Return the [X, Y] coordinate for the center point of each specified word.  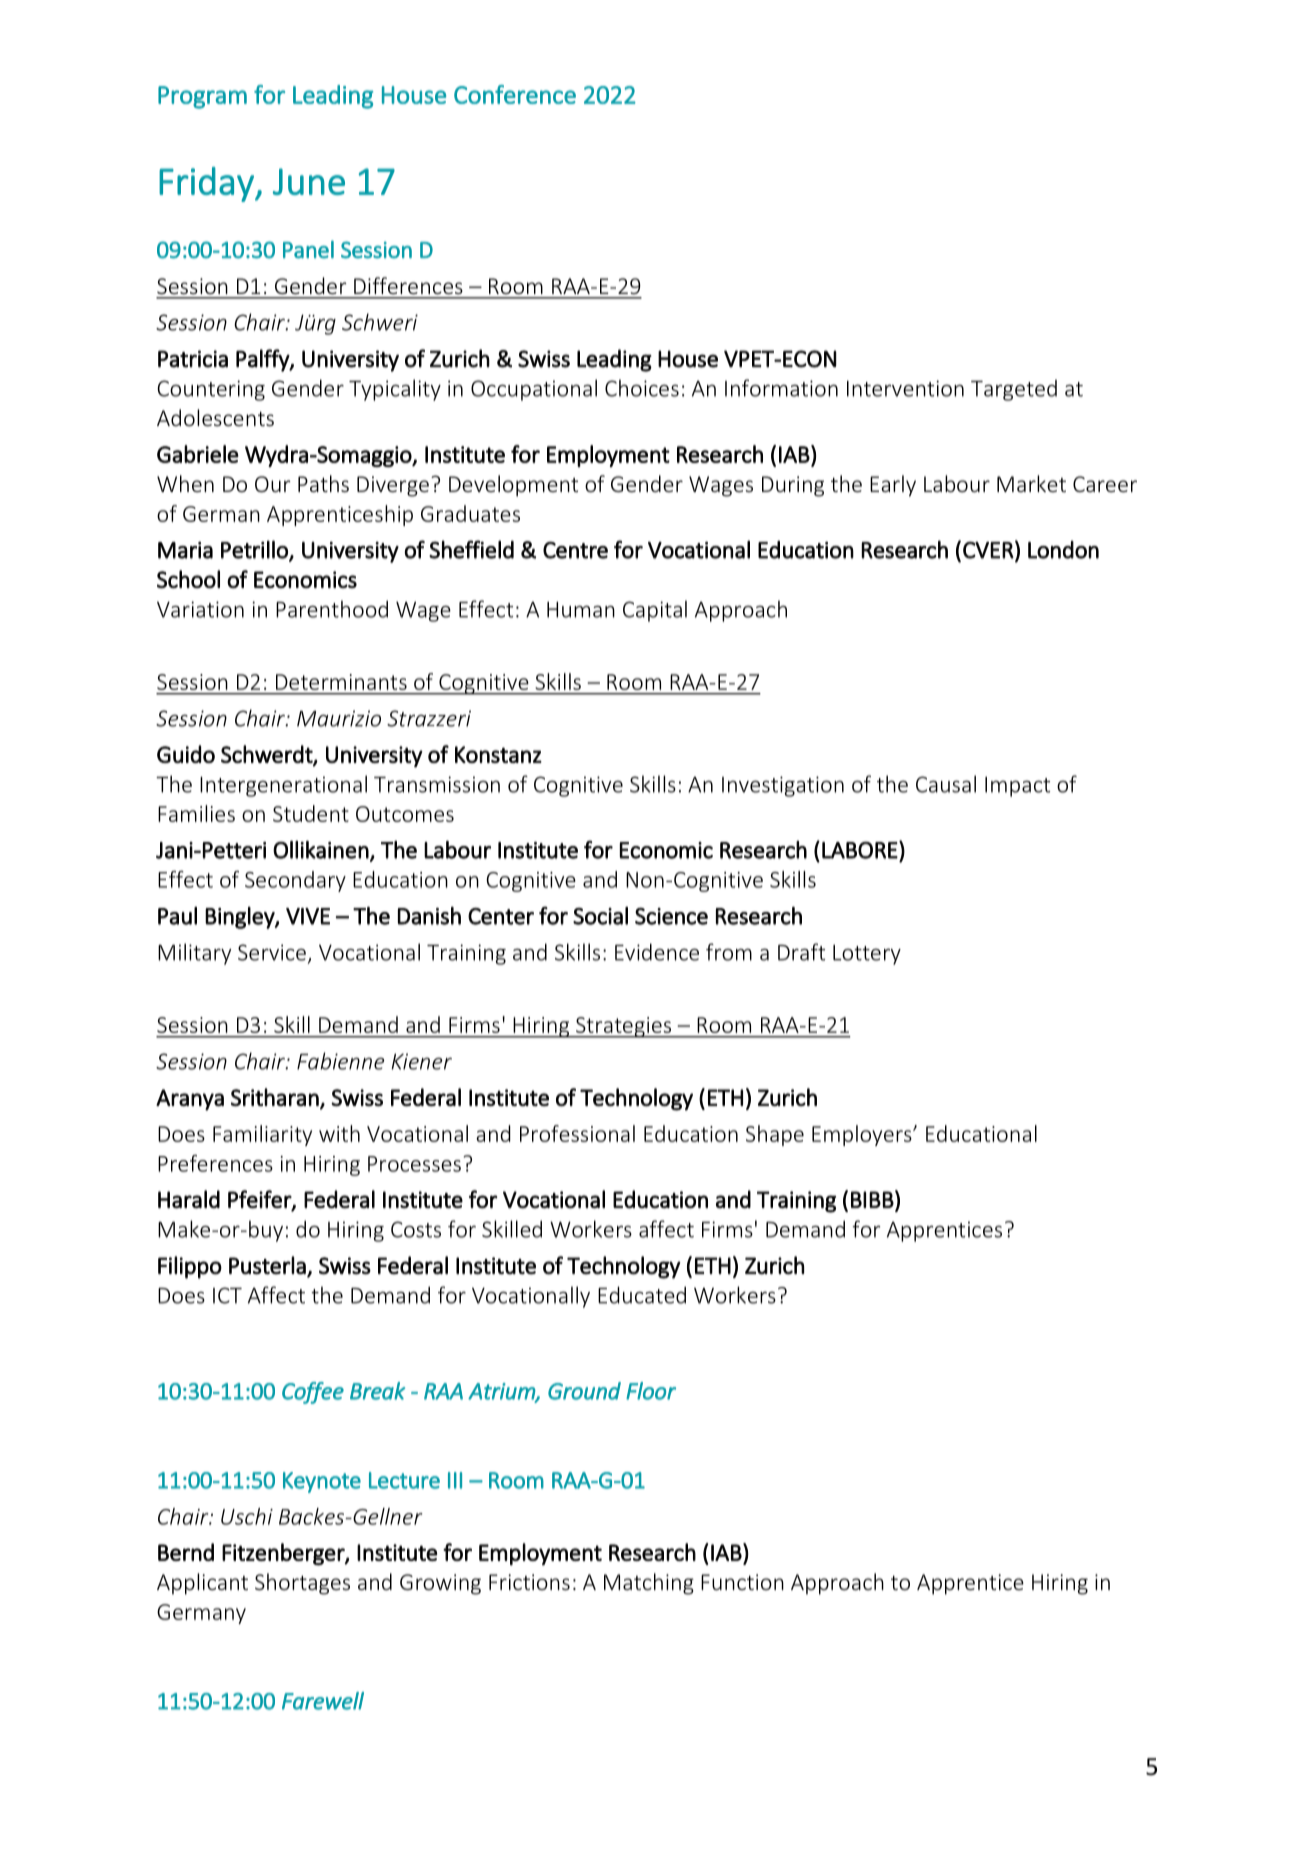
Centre [575, 550]
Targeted [1014, 390]
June [309, 181]
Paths [323, 483]
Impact [1017, 787]
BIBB [872, 1199]
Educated [642, 1295]
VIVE [308, 916]
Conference [515, 94]
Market [1031, 483]
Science [671, 916]
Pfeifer [260, 1200]
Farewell [323, 1701]
